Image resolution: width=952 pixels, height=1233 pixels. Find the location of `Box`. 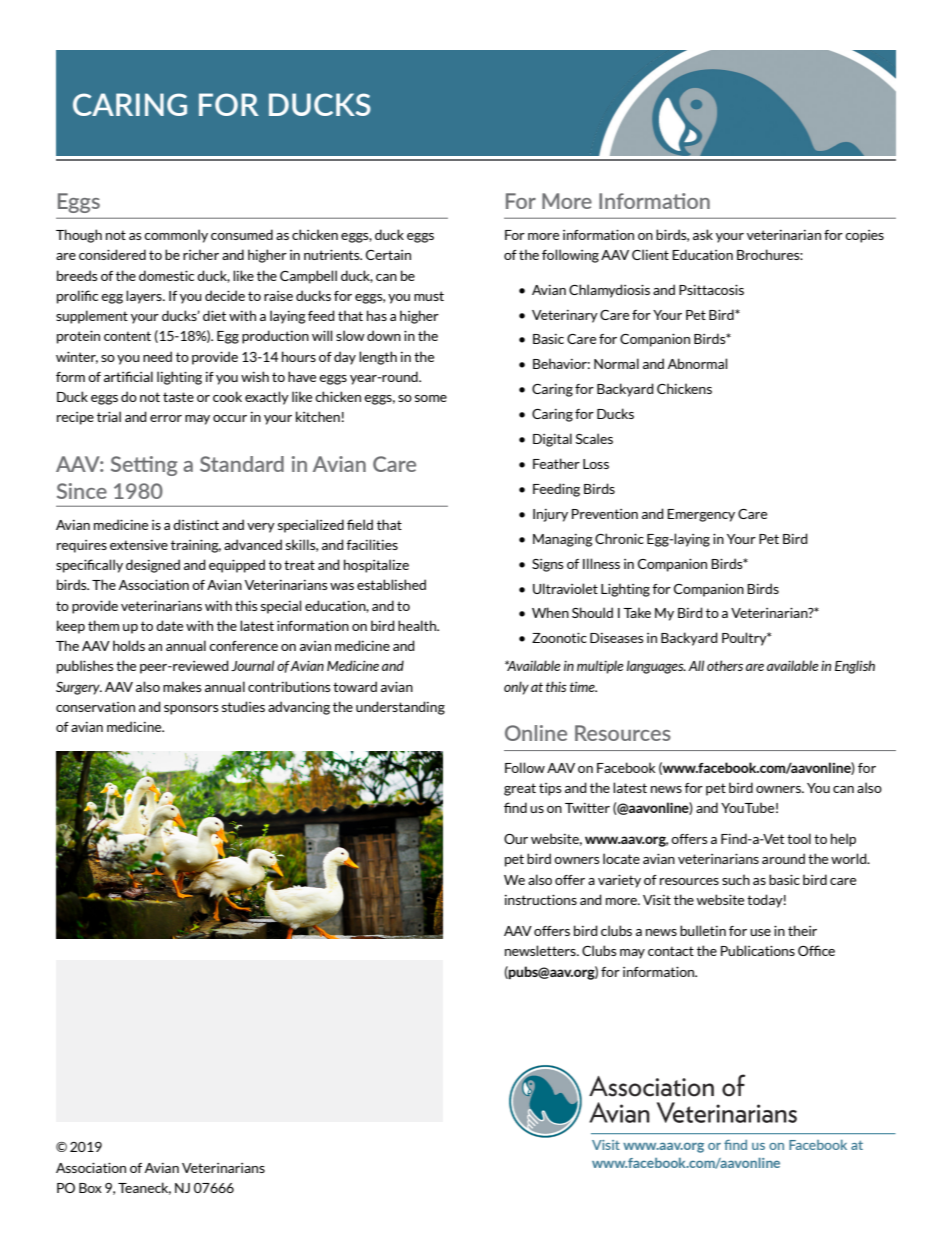

Box is located at coordinates (90, 1188).
